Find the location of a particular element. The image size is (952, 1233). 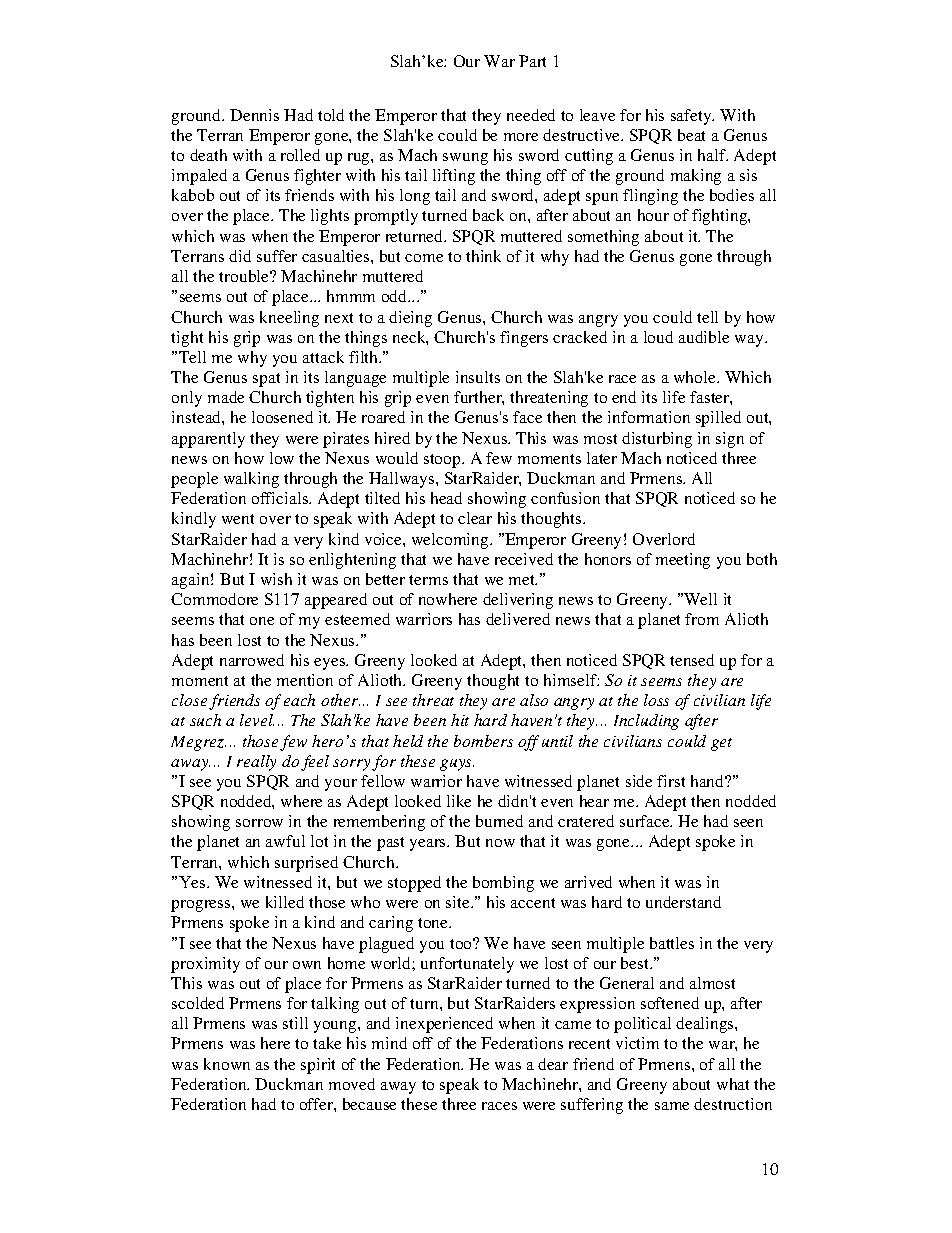

Dennis is located at coordinates (254, 115).
